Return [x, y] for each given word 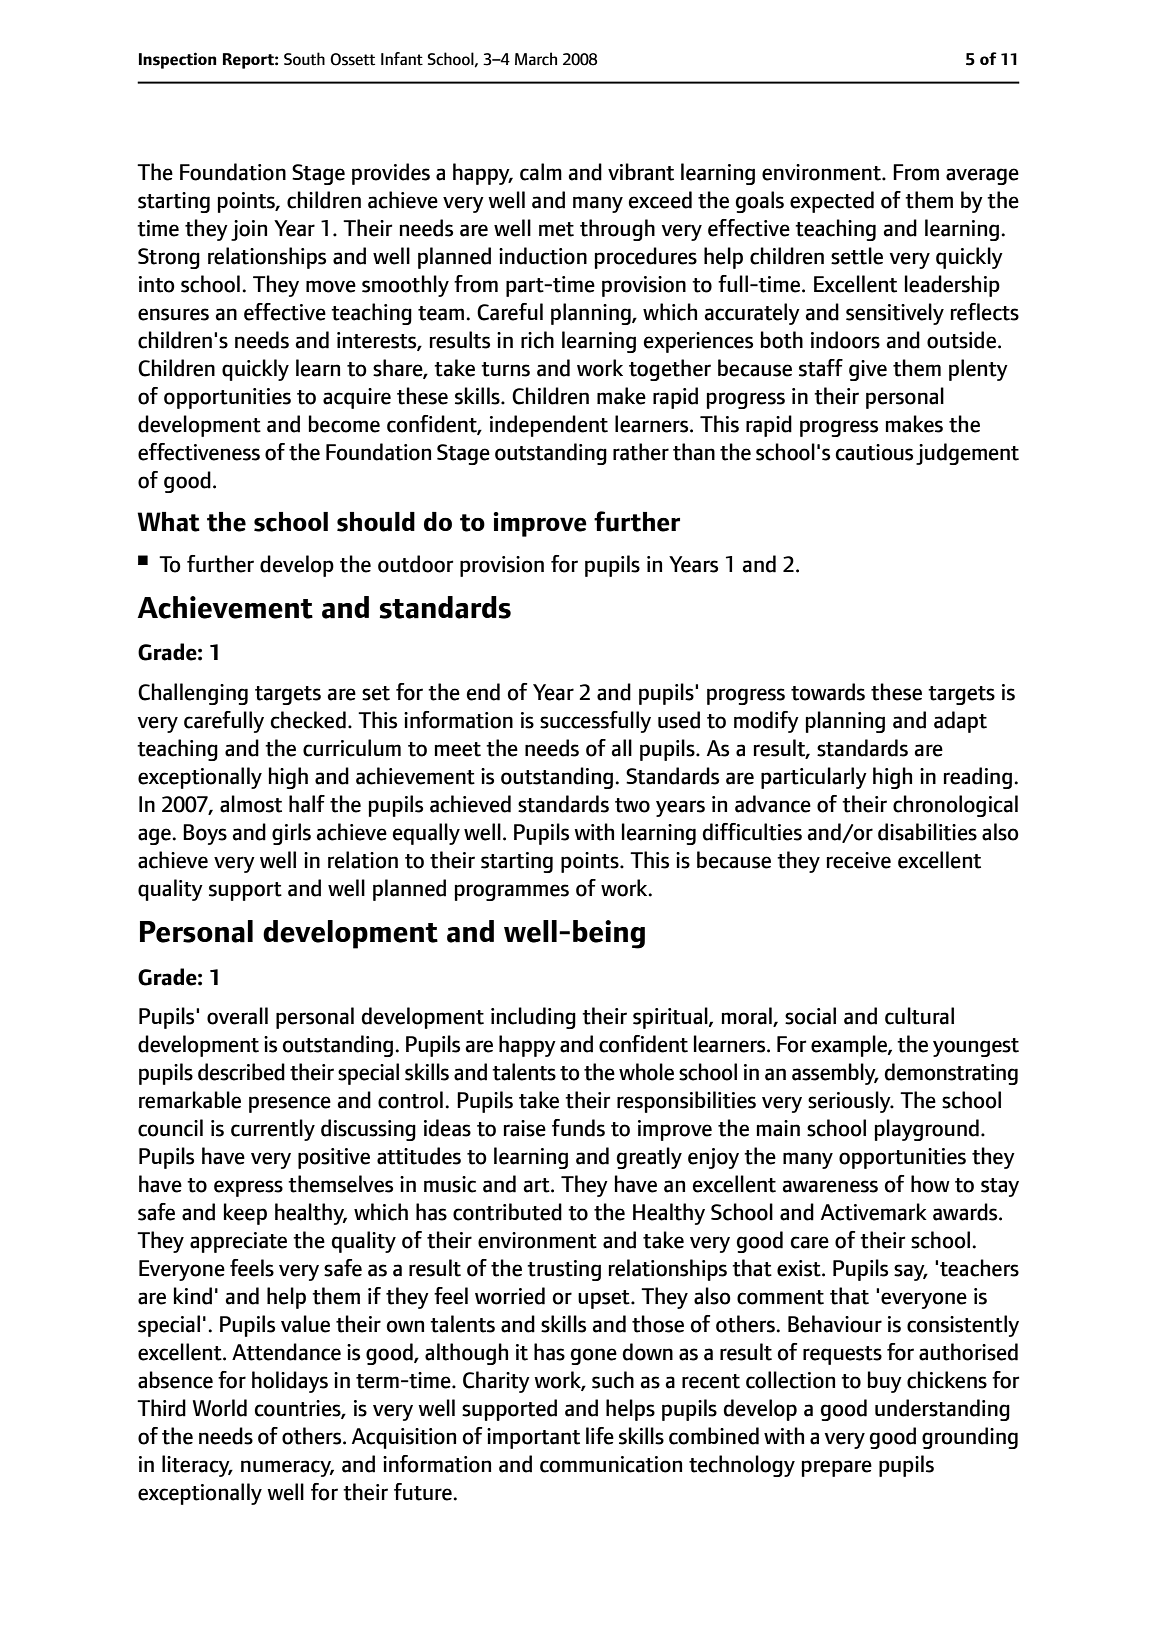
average [982, 176]
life [600, 1436]
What [168, 522]
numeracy [287, 1468]
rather [641, 452]
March [536, 59]
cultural [919, 1016]
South [304, 59]
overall [237, 1016]
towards [828, 692]
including [533, 1018]
